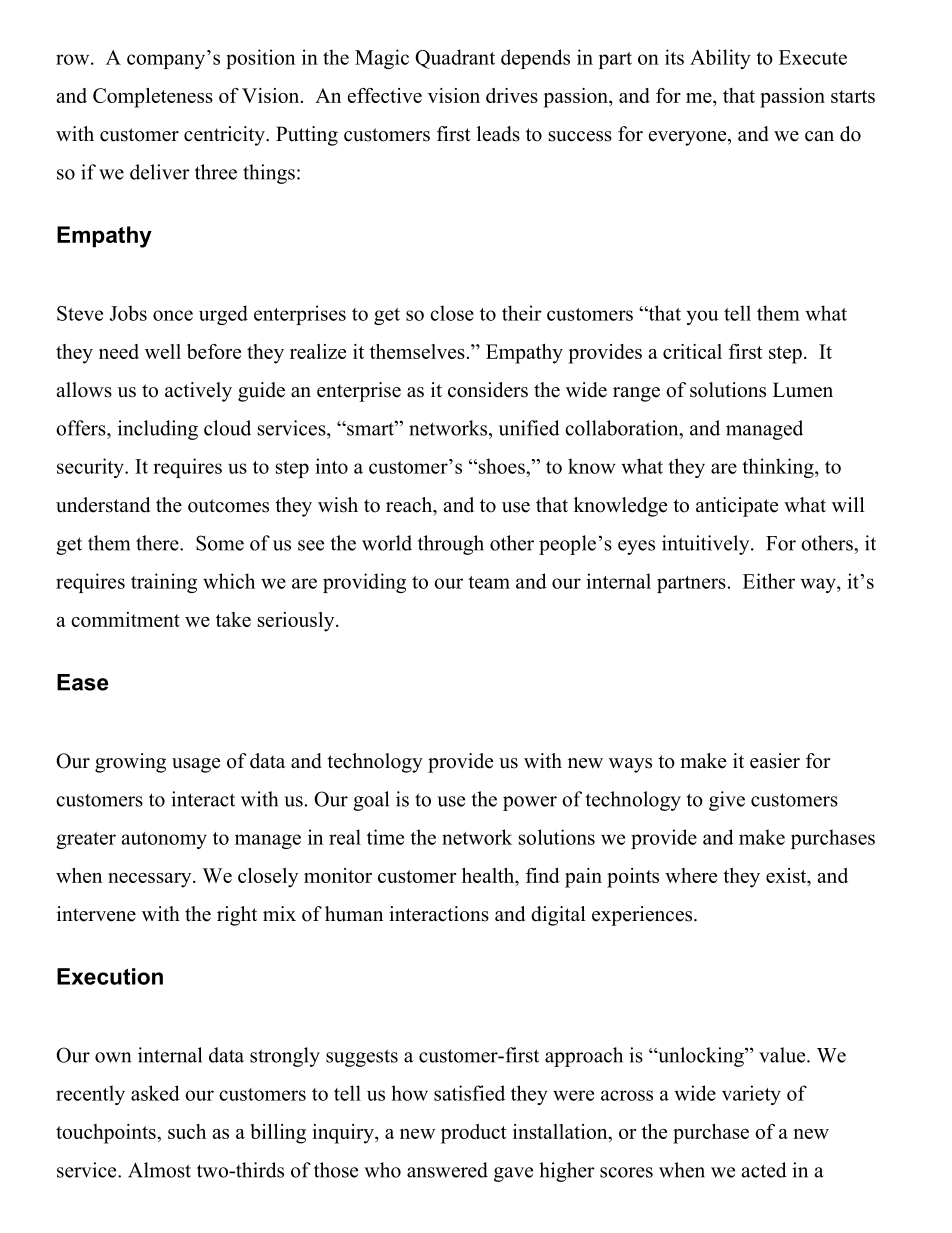 The height and width of the screenshot is (1233, 952). I want to click on product, so click(473, 1134).
